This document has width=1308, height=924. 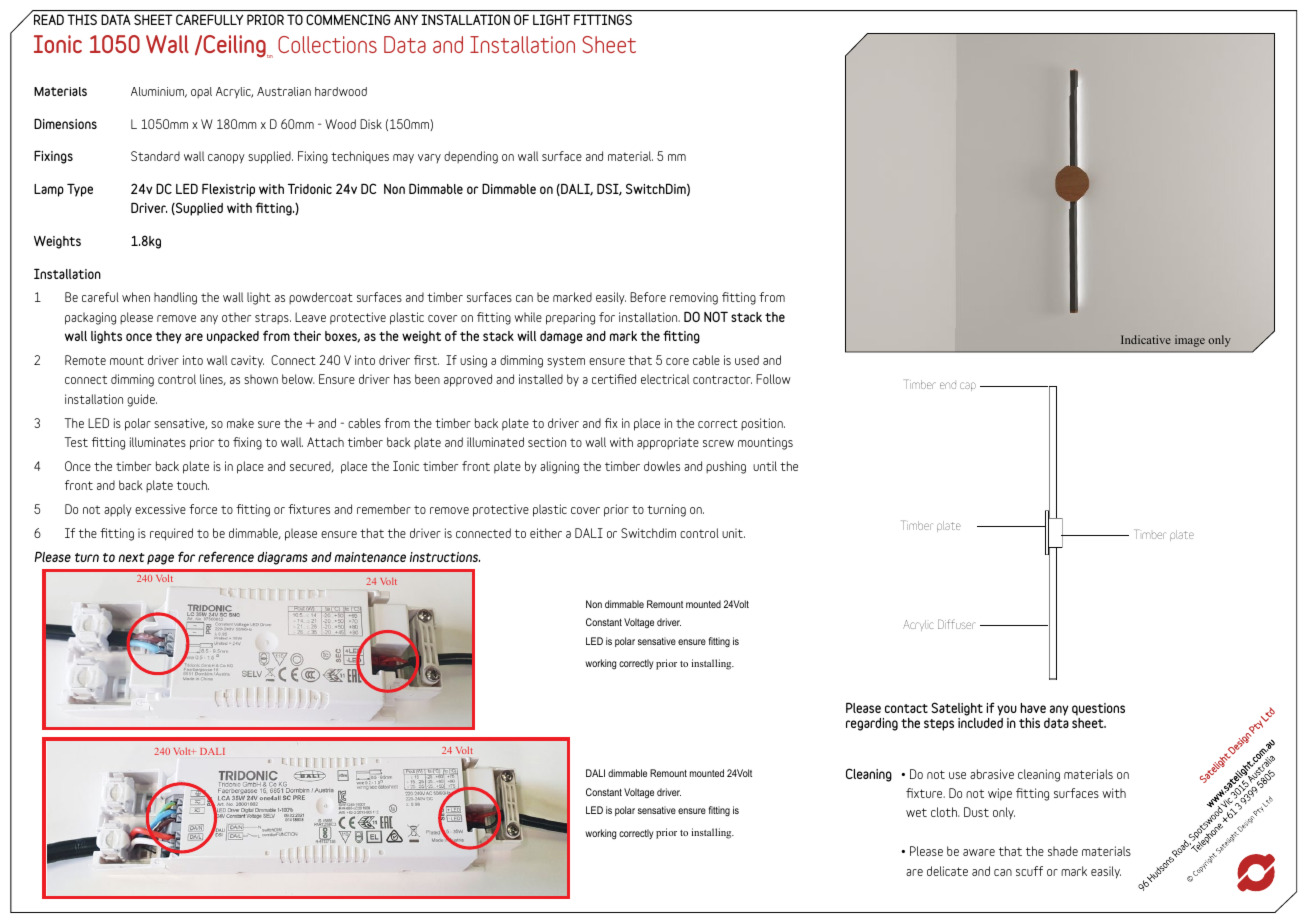 I want to click on depending, so click(x=471, y=157).
